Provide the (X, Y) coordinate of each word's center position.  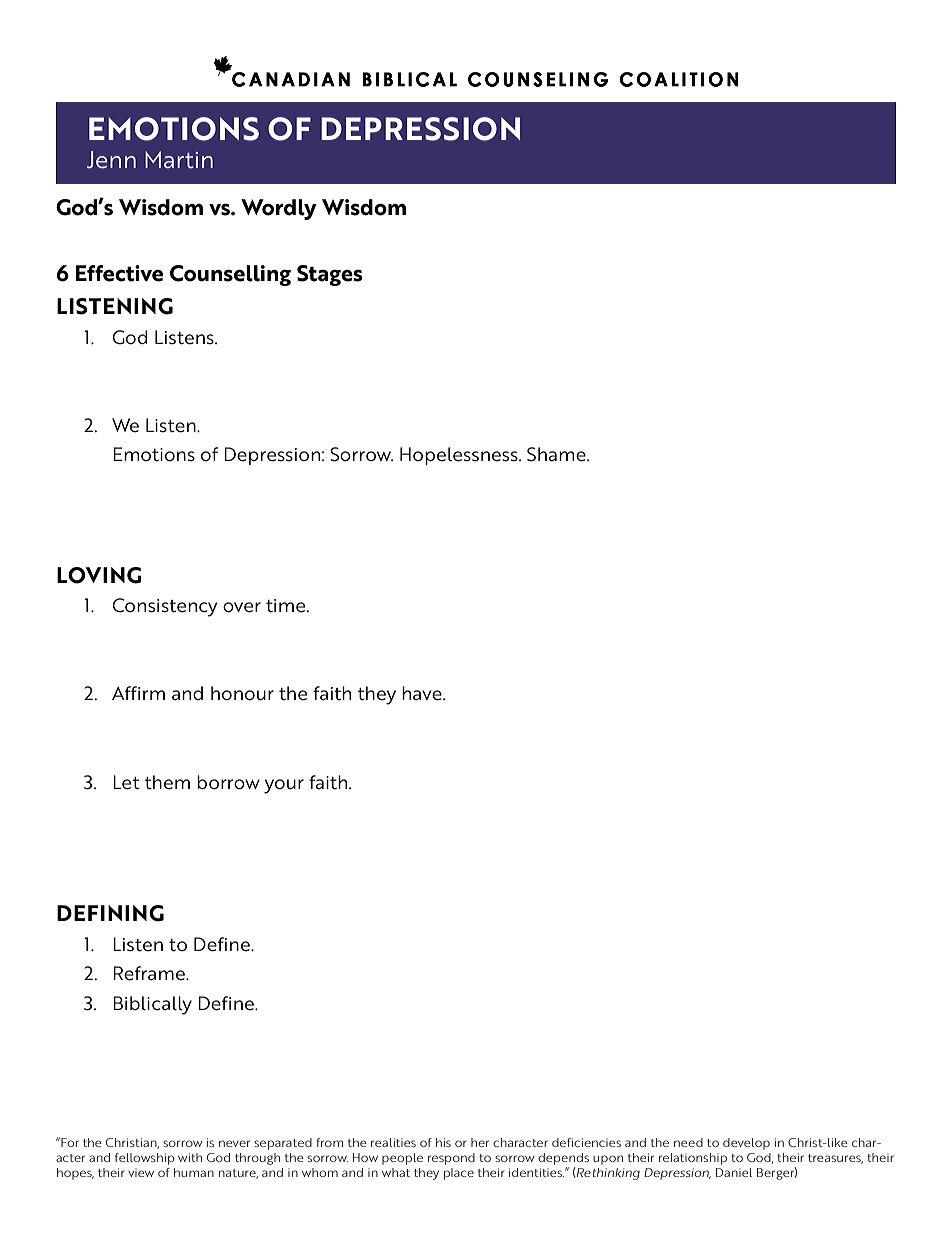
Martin (179, 159)
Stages (330, 275)
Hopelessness (460, 456)
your (284, 786)
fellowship (145, 1159)
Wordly (279, 209)
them (167, 782)
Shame (557, 454)
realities (393, 1142)
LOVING (99, 575)
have (423, 693)
